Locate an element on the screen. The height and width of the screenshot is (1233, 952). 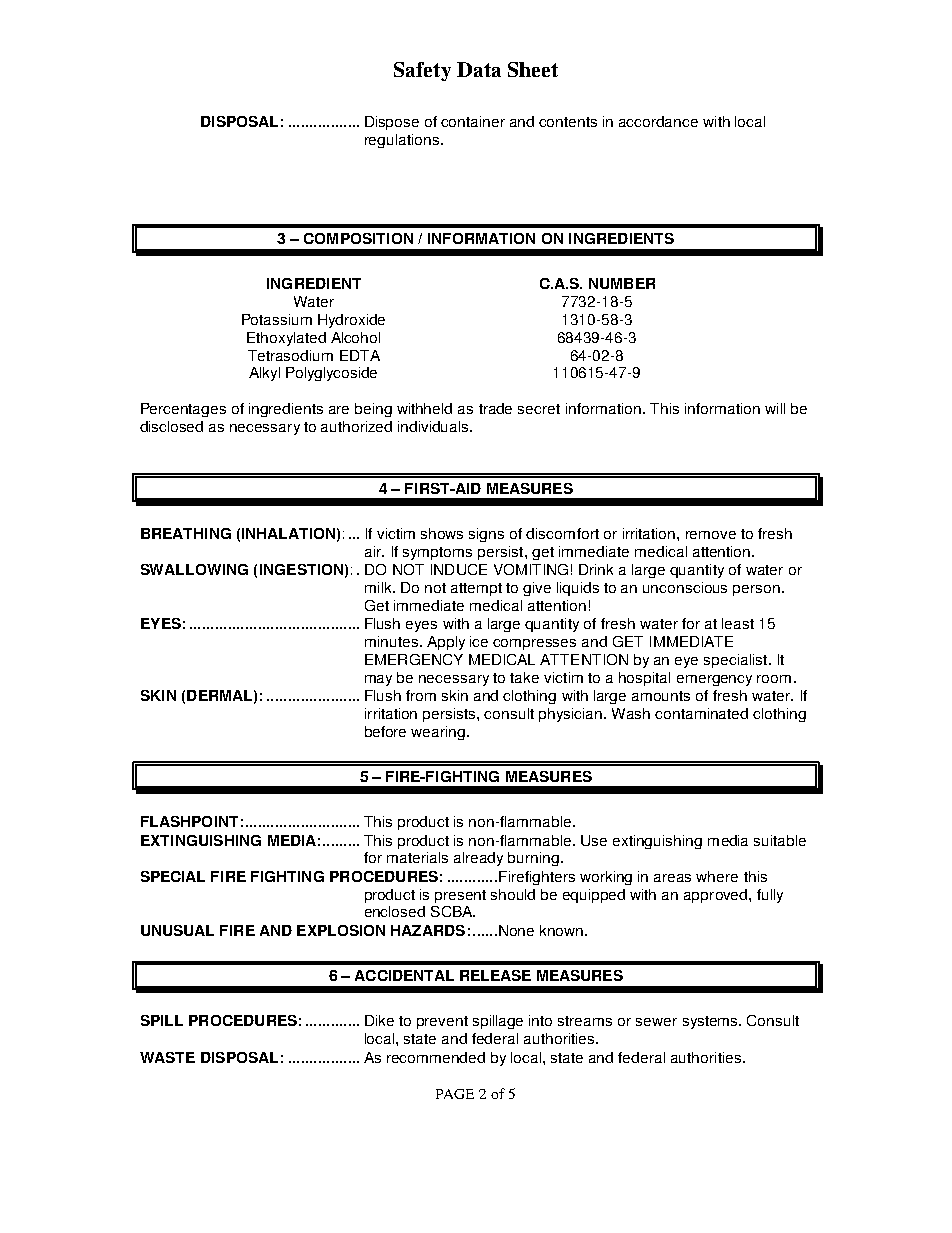
FLASHPOINT is located at coordinates (189, 821).
